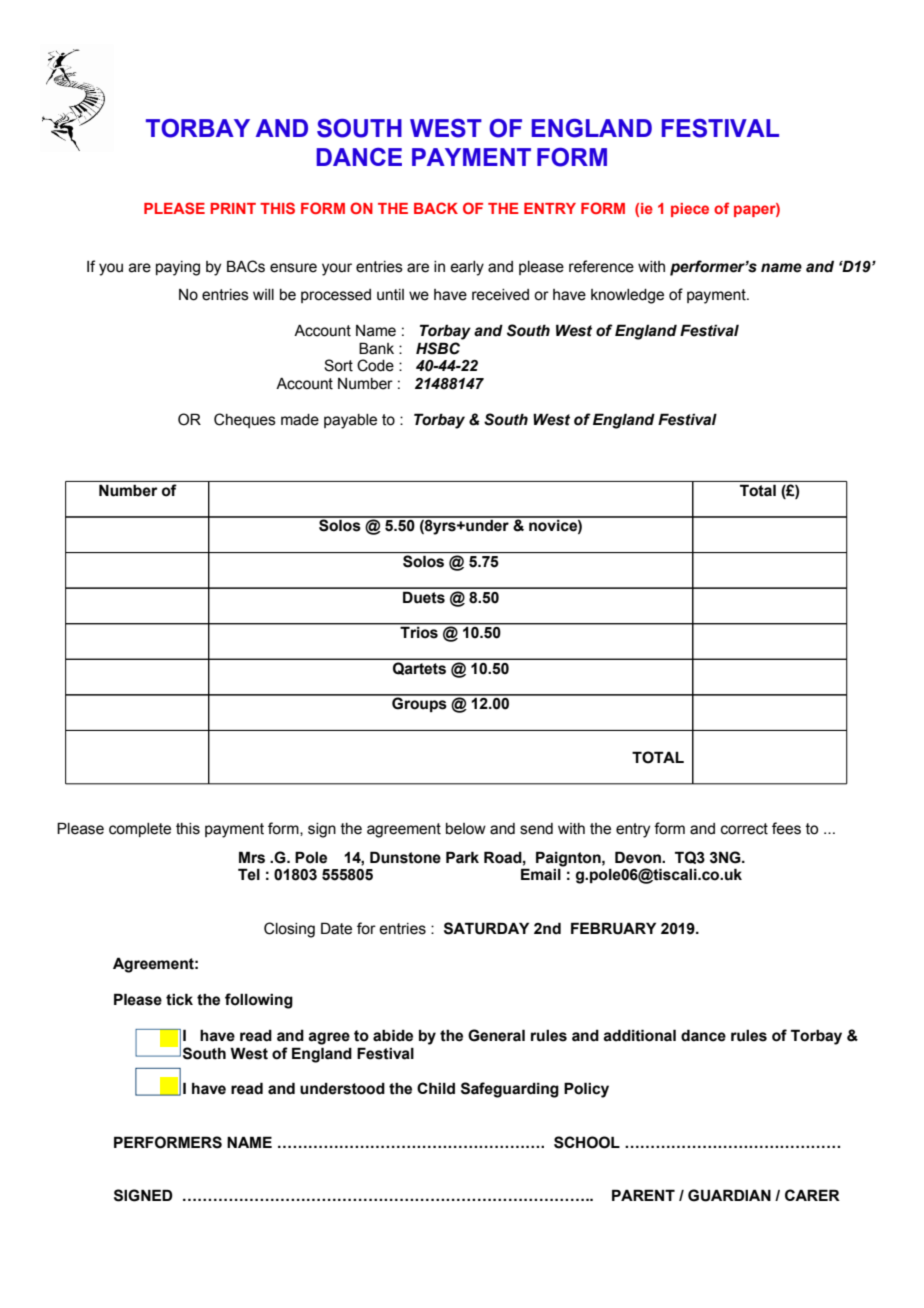 Image resolution: width=924 pixels, height=1308 pixels. What do you see at coordinates (690, 210) in the document?
I see `piece` at bounding box center [690, 210].
